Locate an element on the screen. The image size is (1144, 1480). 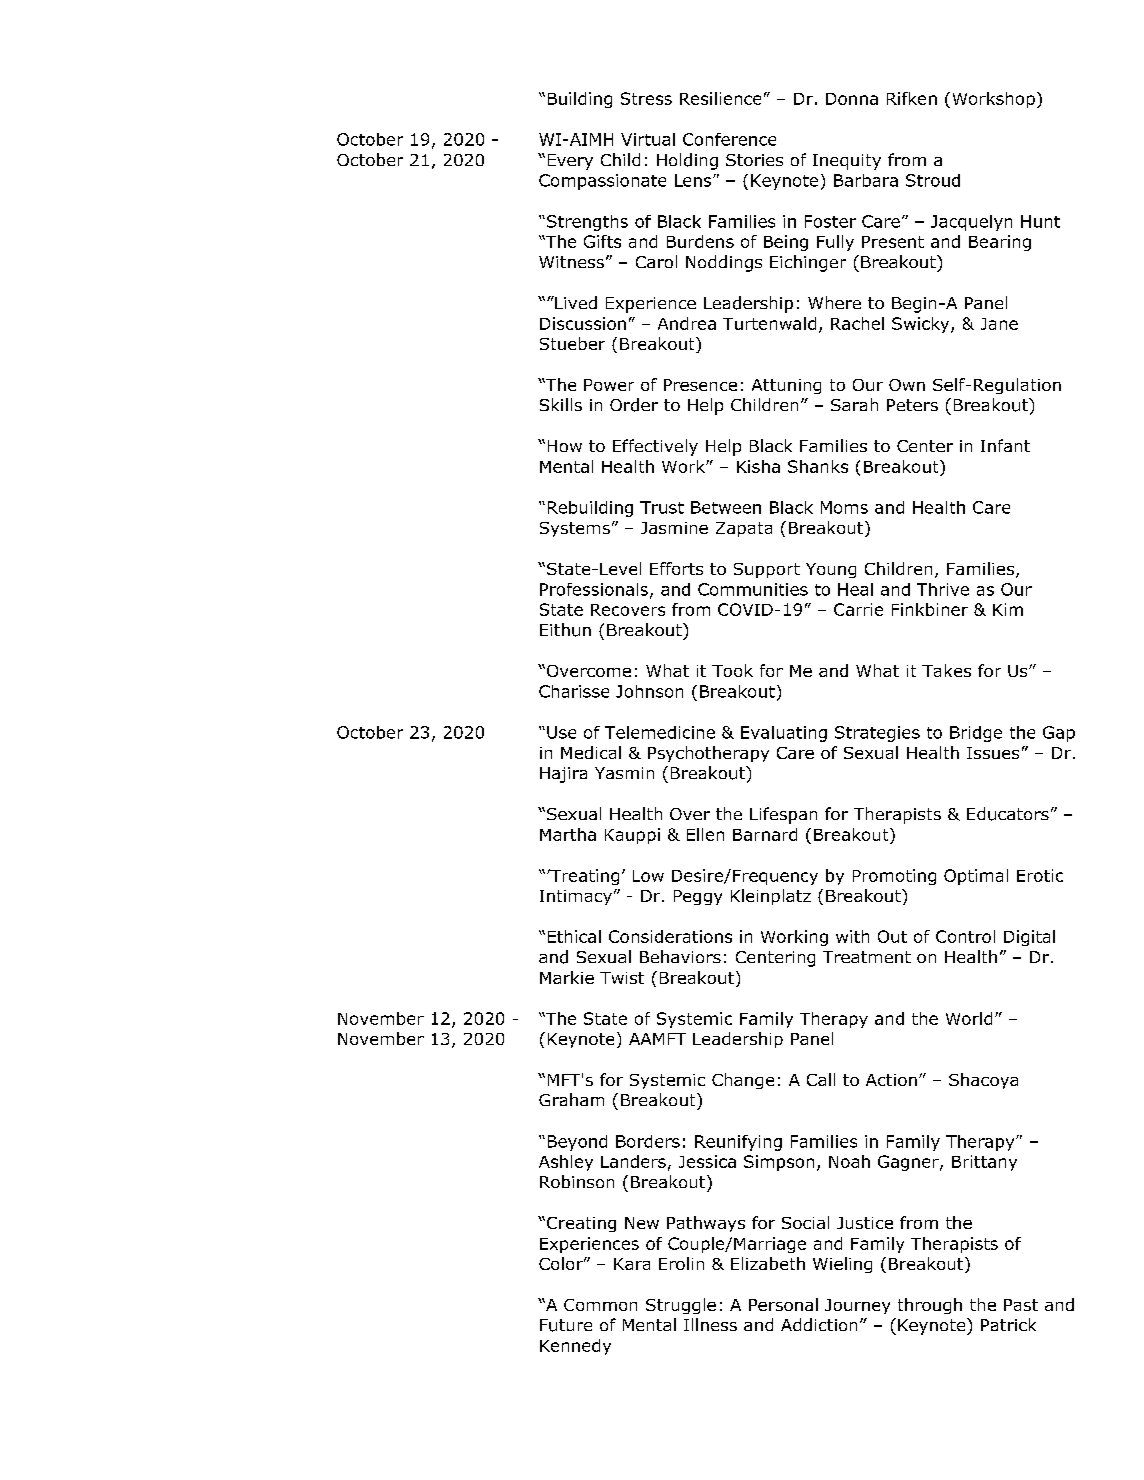
Digital is located at coordinates (1029, 938).
